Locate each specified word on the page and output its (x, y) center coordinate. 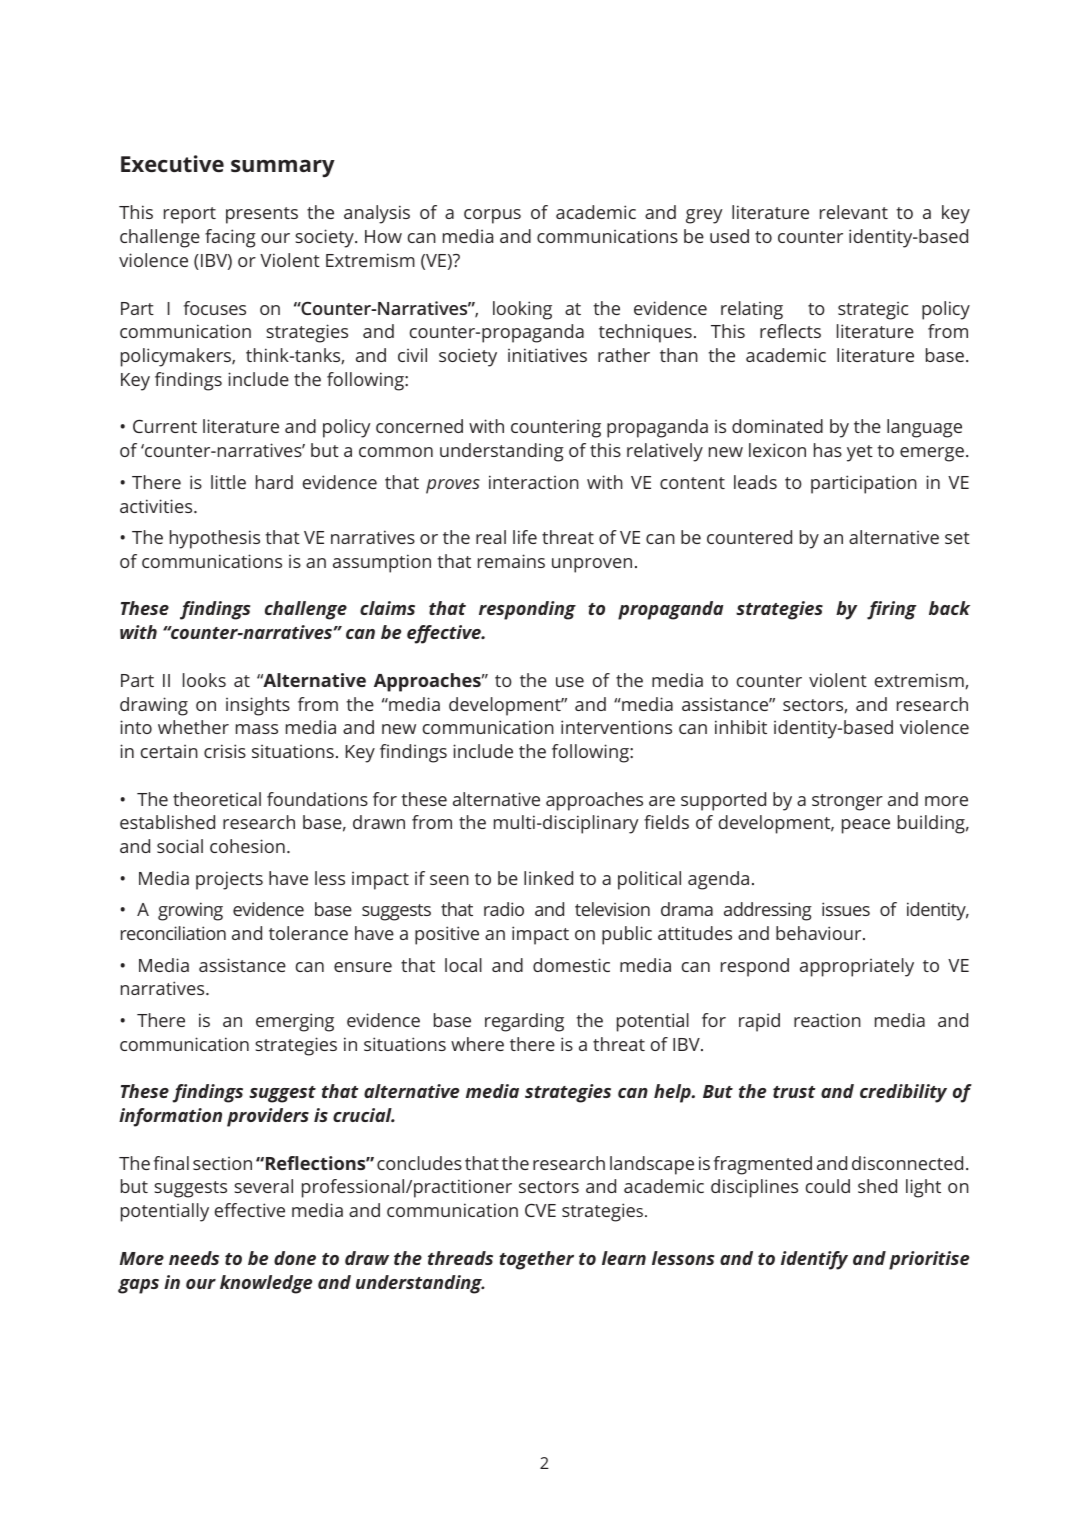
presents (262, 215)
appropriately (857, 967)
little (228, 482)
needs (194, 1258)
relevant (854, 212)
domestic (571, 965)
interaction (534, 482)
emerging (295, 1022)
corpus (492, 216)
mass (257, 729)
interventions (616, 727)
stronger (847, 802)
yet (860, 453)
